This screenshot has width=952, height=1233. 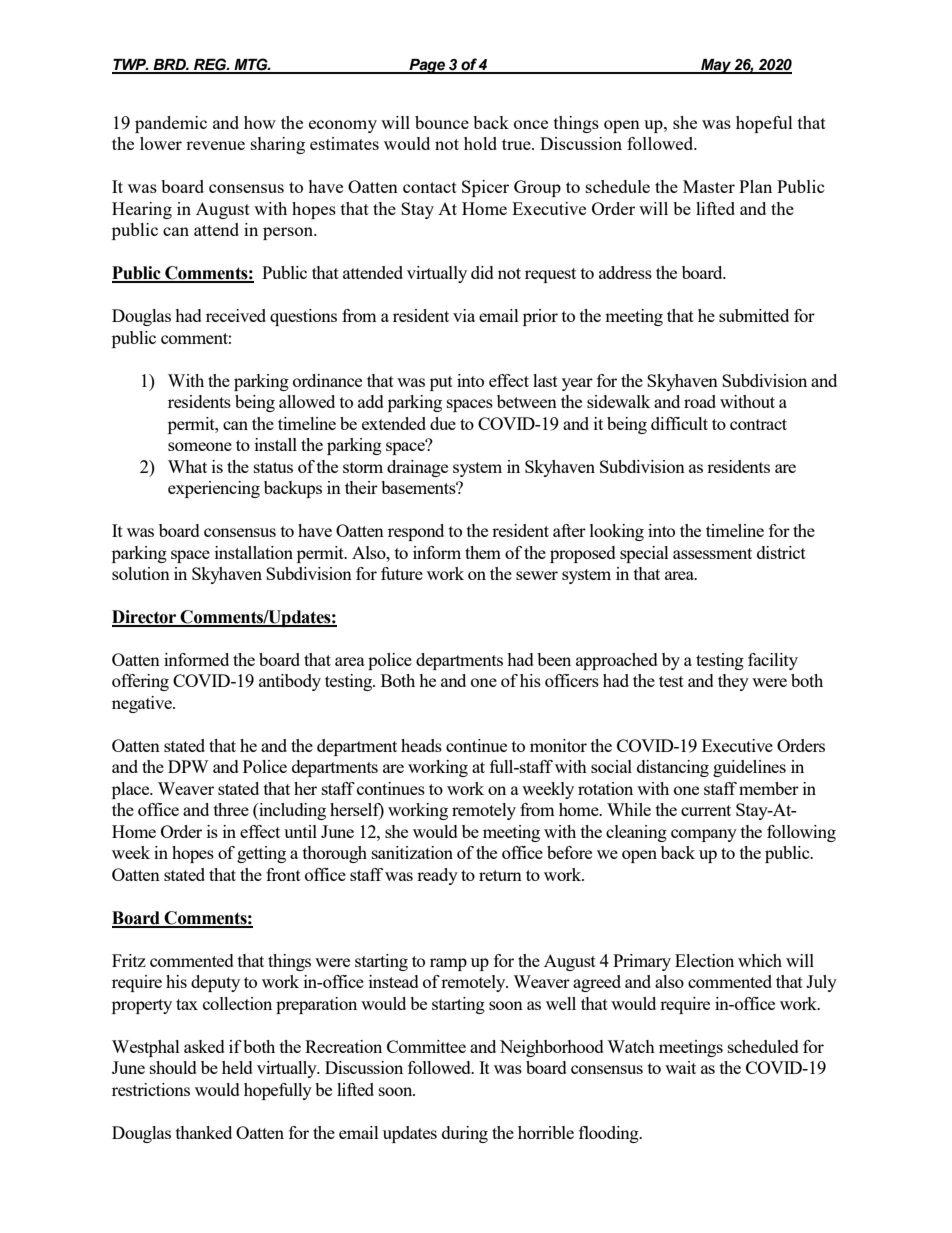 What do you see at coordinates (483, 552) in the screenshot?
I see `them` at bounding box center [483, 552].
